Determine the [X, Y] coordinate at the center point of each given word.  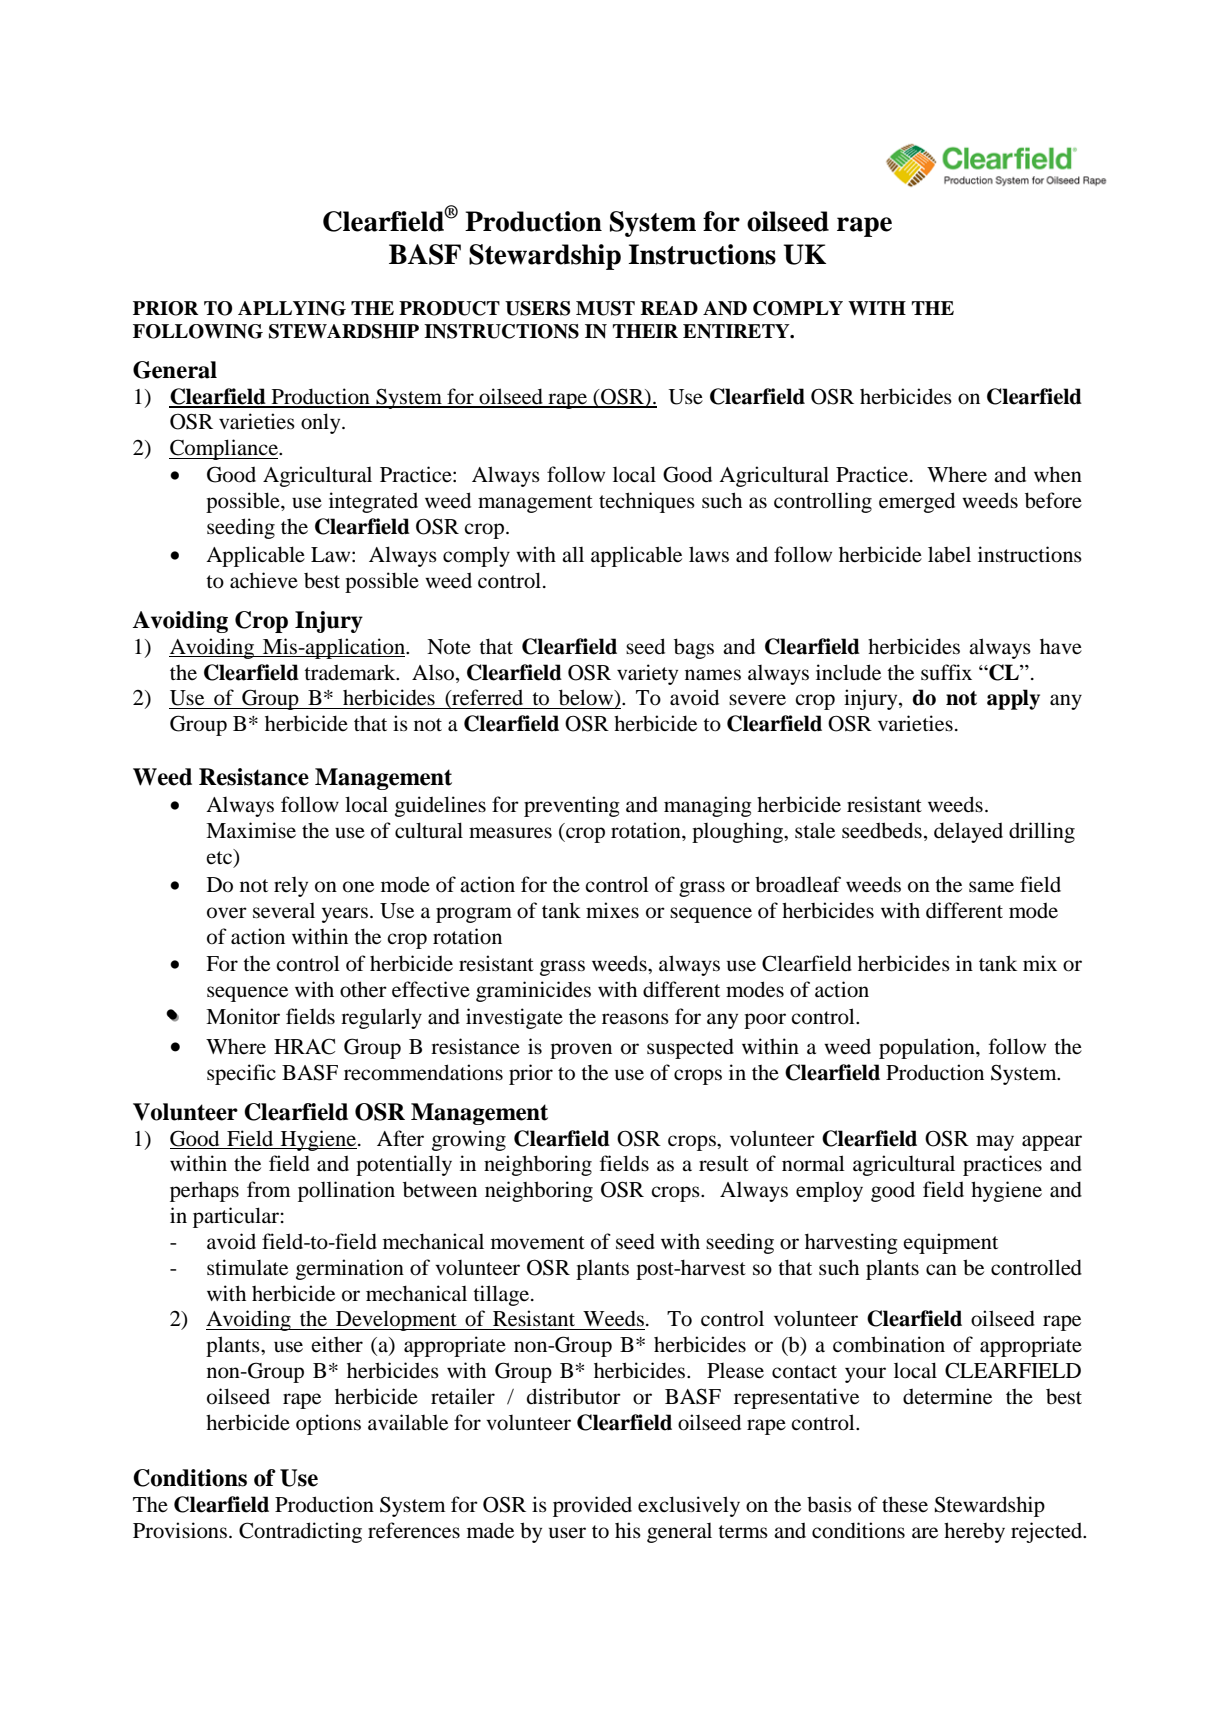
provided [592, 1506]
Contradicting [300, 1532]
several [284, 911]
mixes [612, 910]
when [1058, 474]
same [991, 886]
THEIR [645, 331]
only [322, 423]
